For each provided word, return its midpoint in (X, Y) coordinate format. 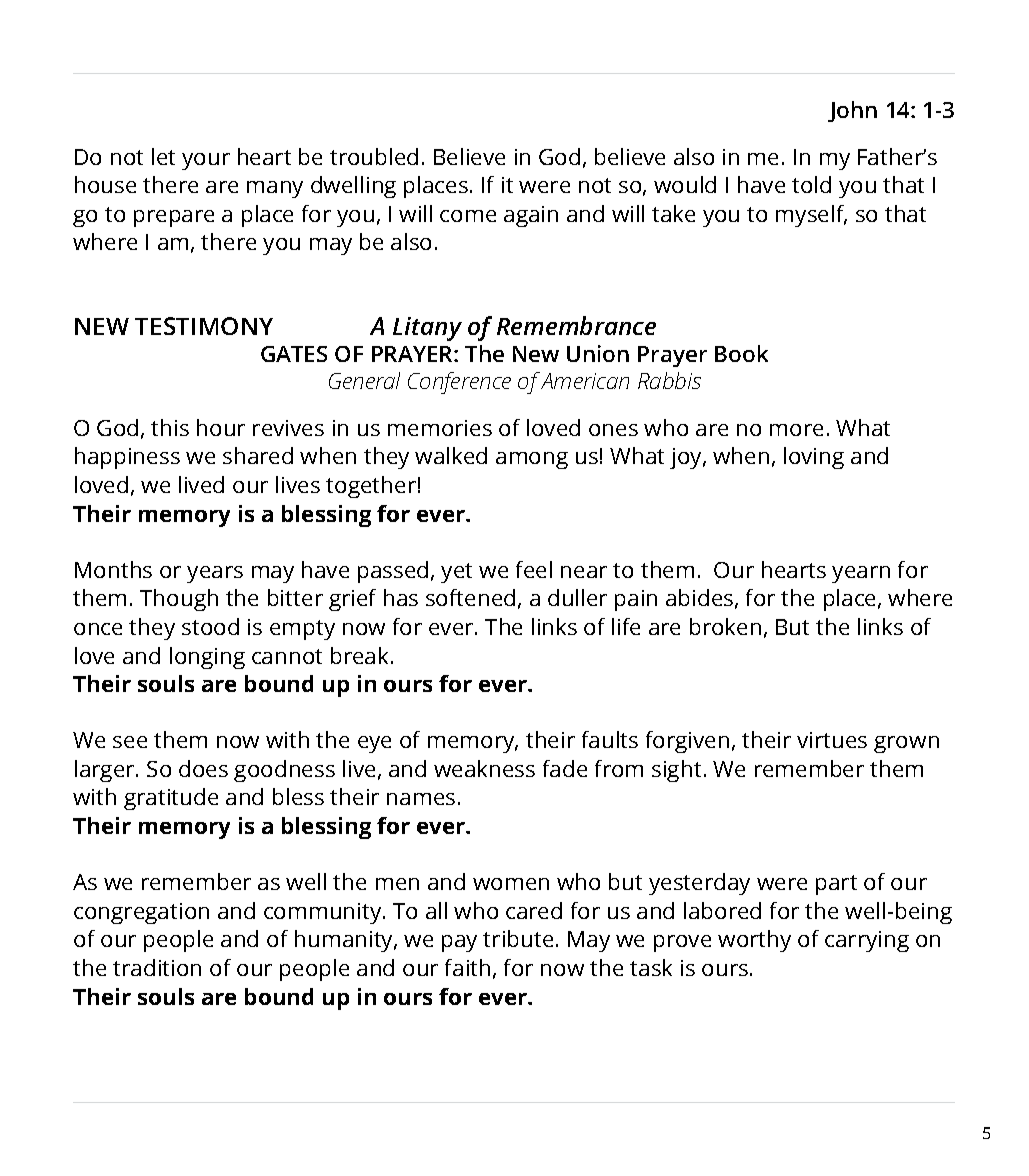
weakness (484, 768)
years (215, 574)
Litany (427, 329)
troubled (374, 156)
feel (534, 569)
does (203, 768)
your (206, 161)
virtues (832, 740)
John (852, 111)
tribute (518, 938)
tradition (157, 967)
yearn (861, 574)
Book (741, 353)
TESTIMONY (204, 326)
